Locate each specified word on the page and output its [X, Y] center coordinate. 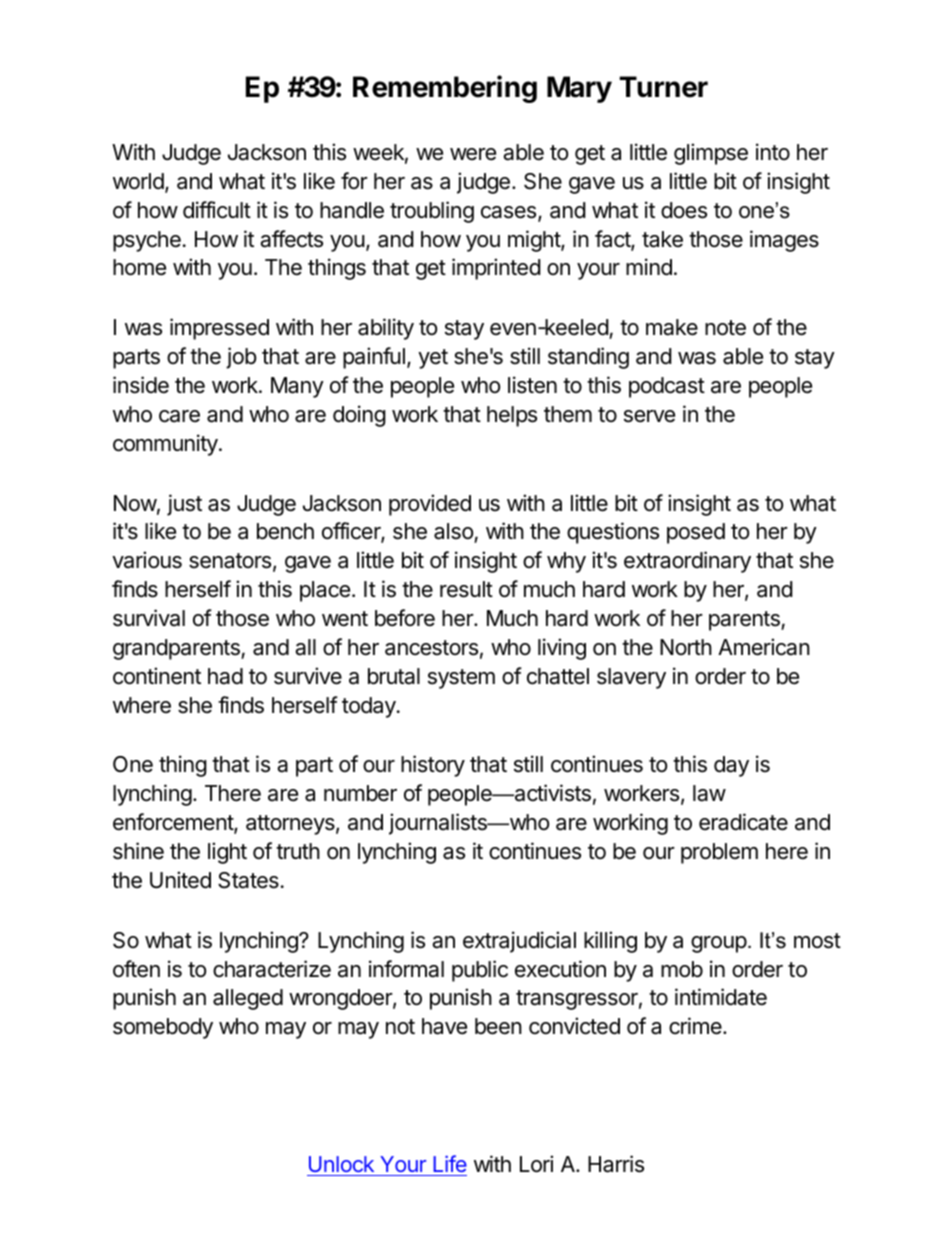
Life [450, 1163]
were [473, 154]
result [466, 589]
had [225, 676]
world [139, 182]
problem [719, 853]
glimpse [711, 154]
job [241, 358]
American [764, 647]
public [480, 971]
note [725, 328]
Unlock [341, 1164]
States [248, 880]
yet [433, 359]
